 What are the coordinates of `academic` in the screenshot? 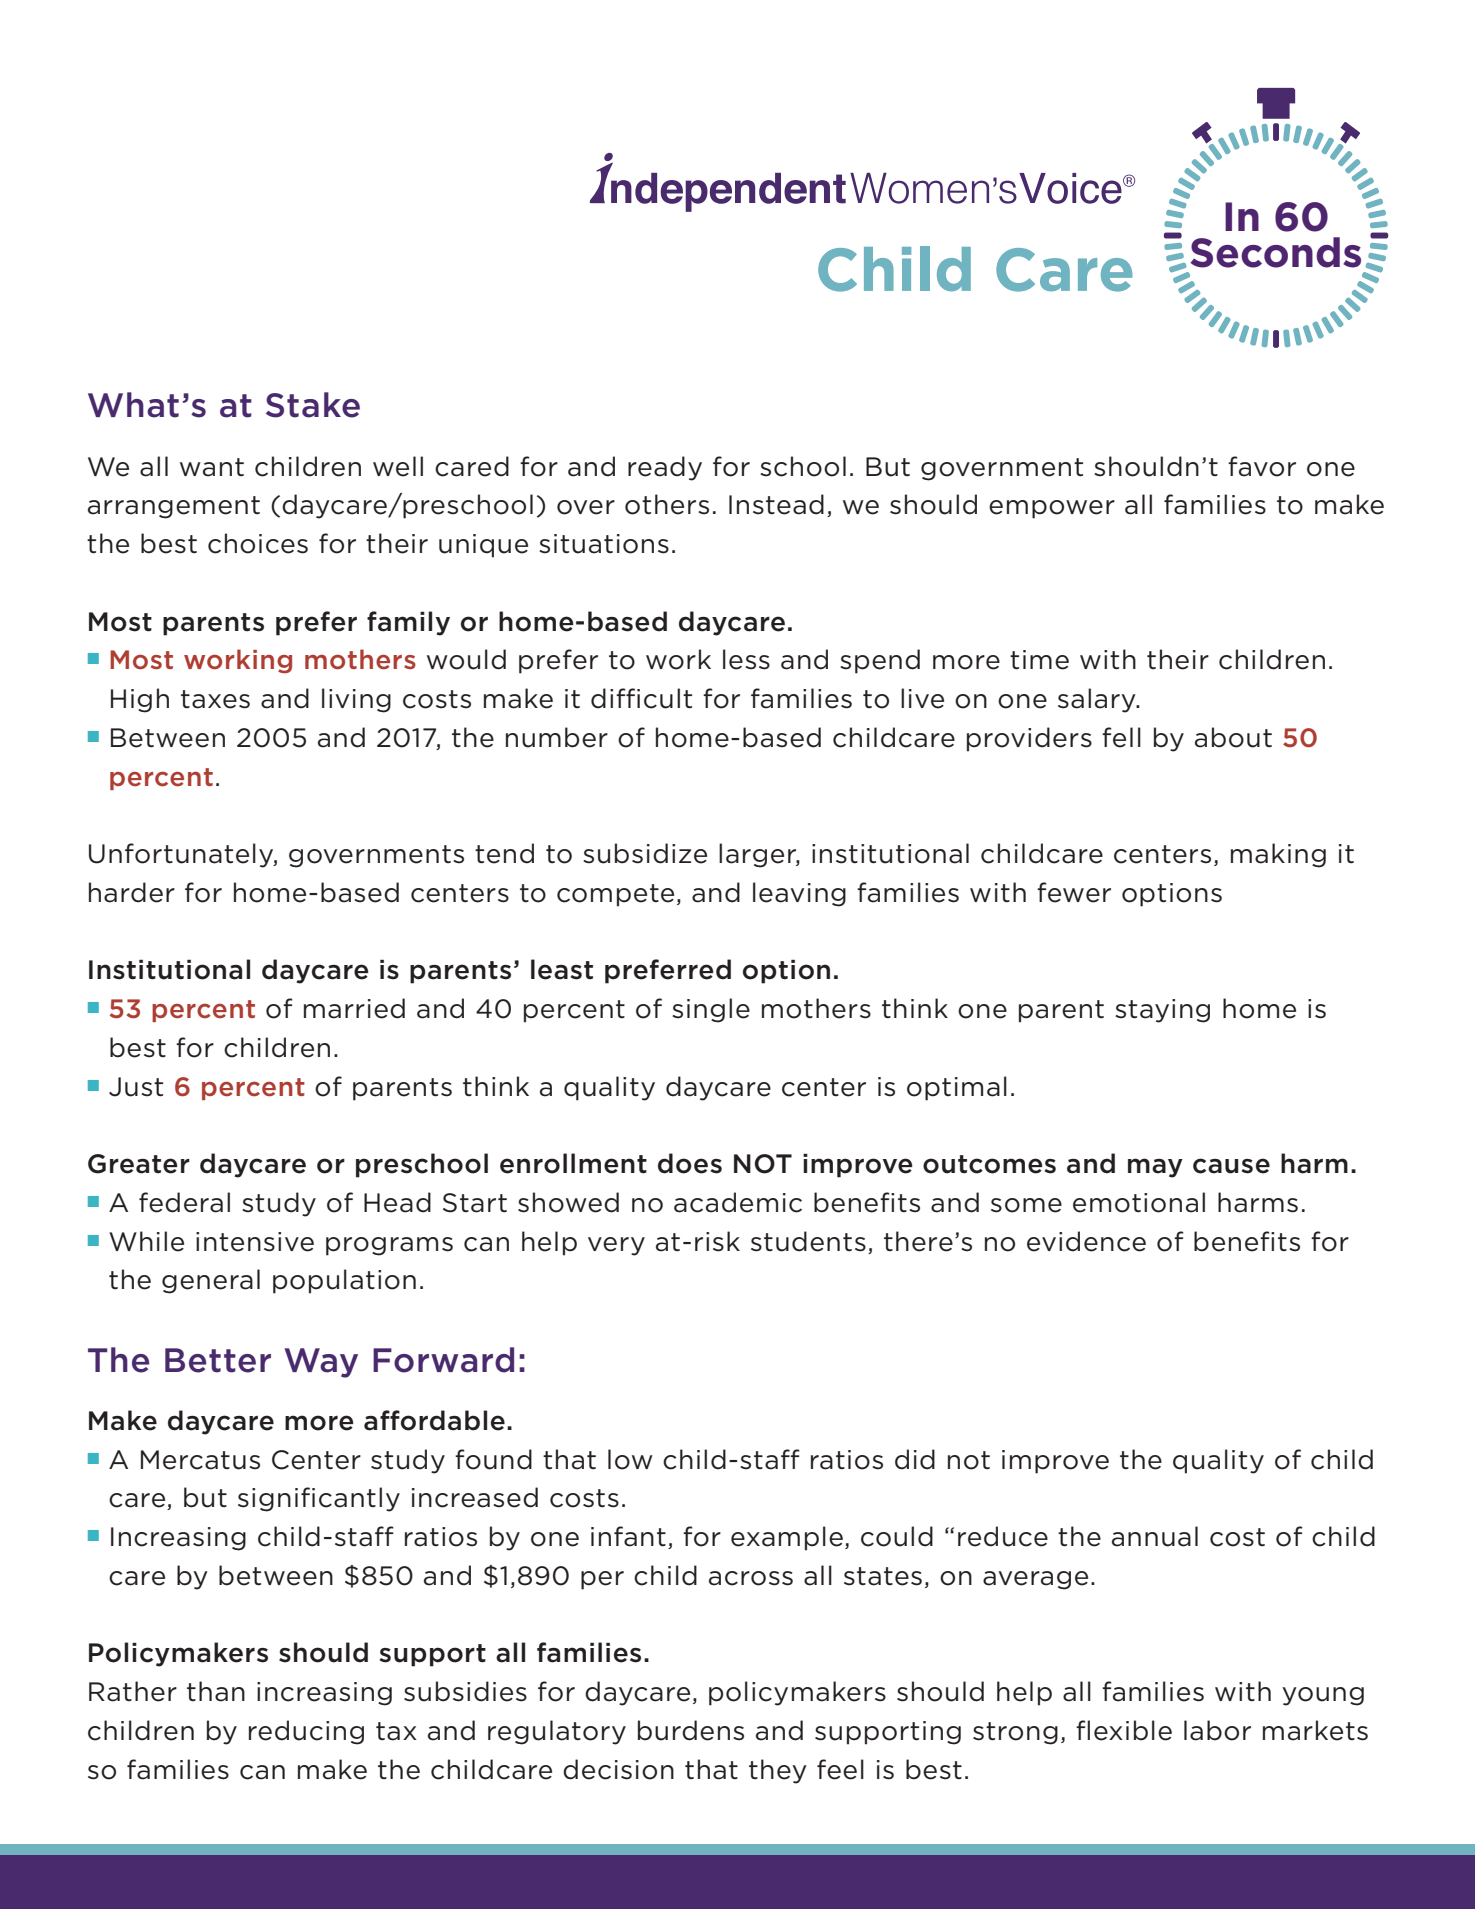 It's located at (738, 1202).
